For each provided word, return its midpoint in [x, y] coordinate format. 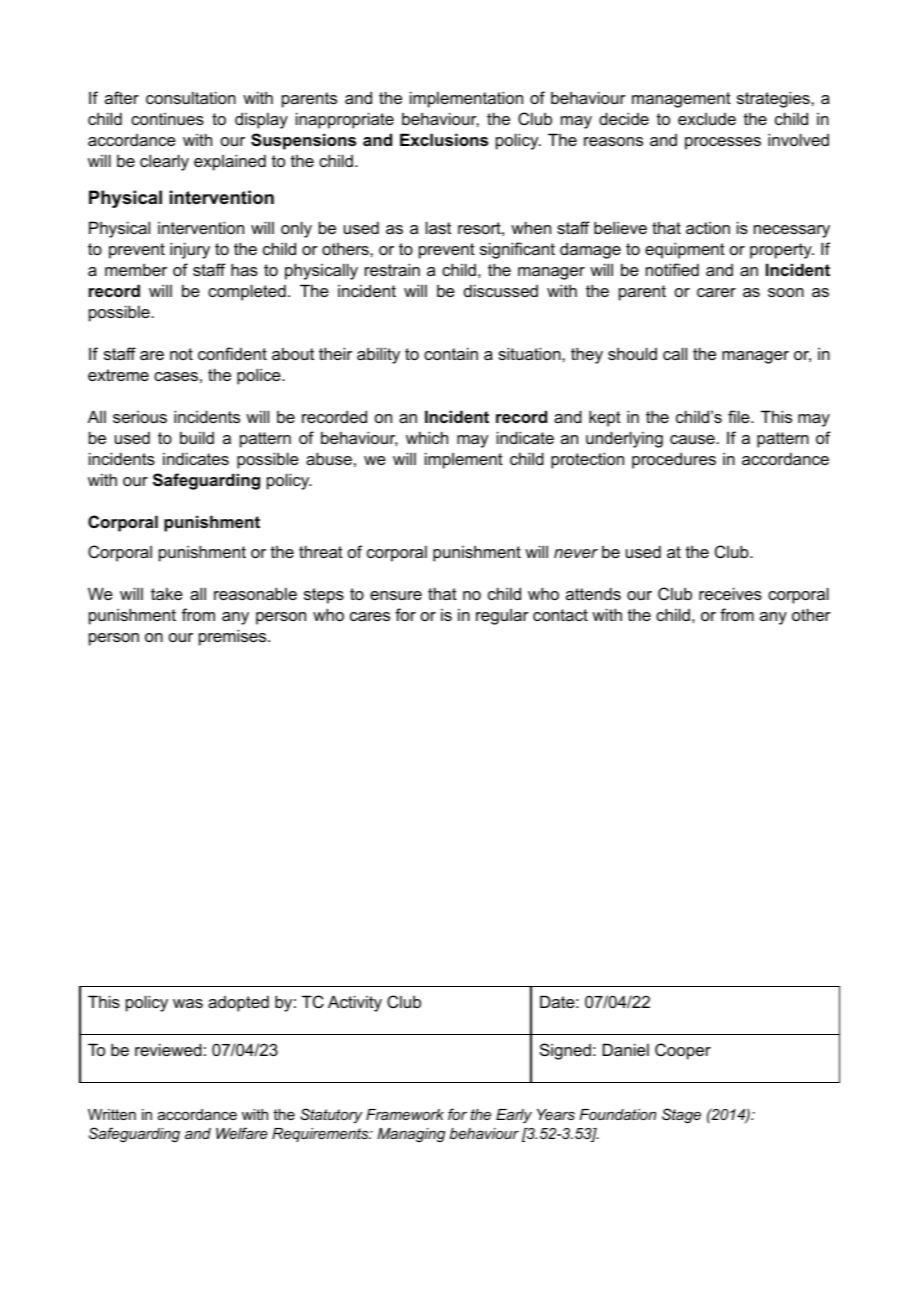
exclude [707, 119]
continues [167, 118]
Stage [681, 1116]
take [167, 593]
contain [451, 353]
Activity [355, 1003]
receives [730, 593]
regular [502, 617]
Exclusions [444, 139]
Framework [405, 1114]
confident [232, 353]
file [740, 416]
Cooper [683, 1051]
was [188, 1003]
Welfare [242, 1133]
